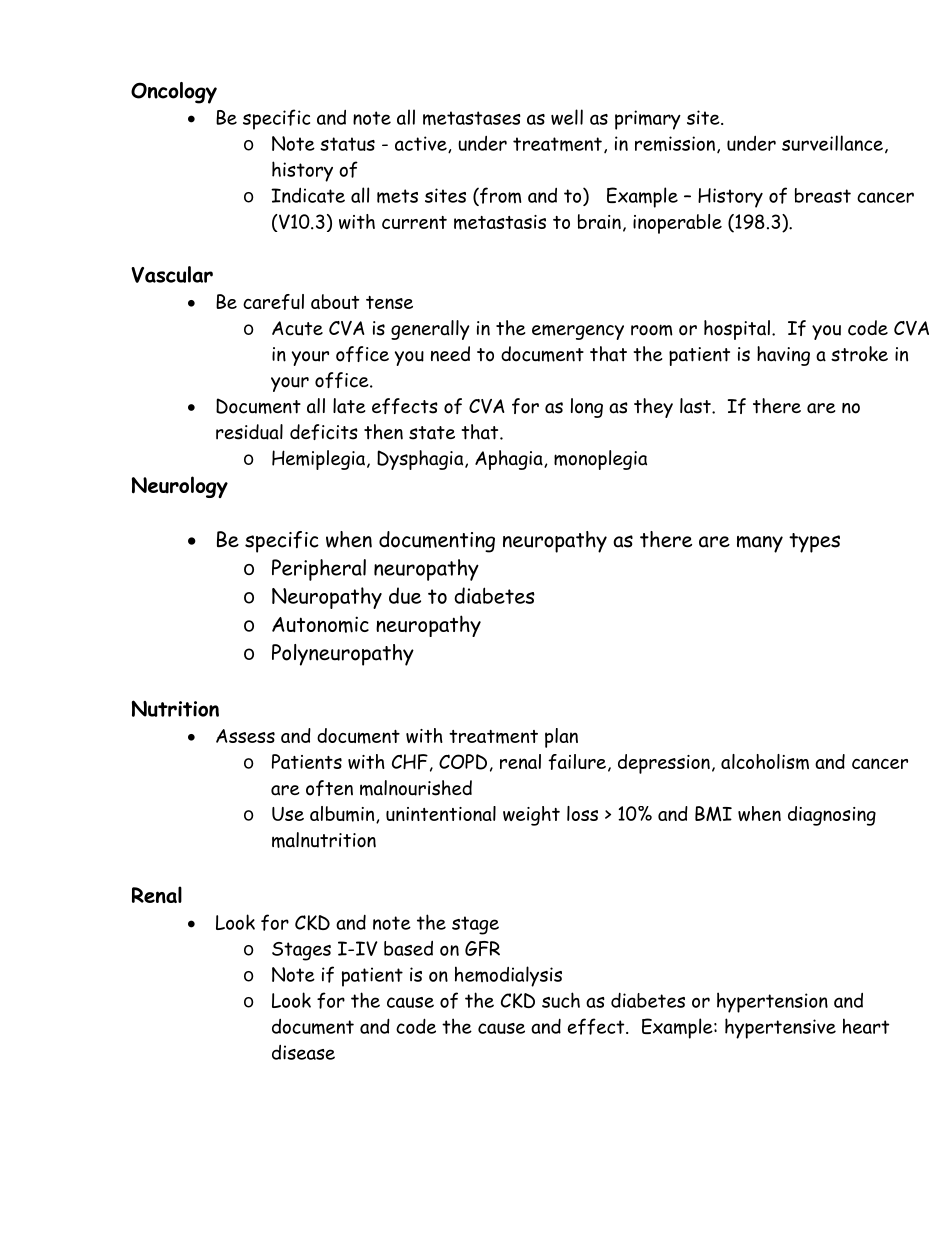 Image resolution: width=952 pixels, height=1233 pixels. I want to click on due, so click(405, 595).
